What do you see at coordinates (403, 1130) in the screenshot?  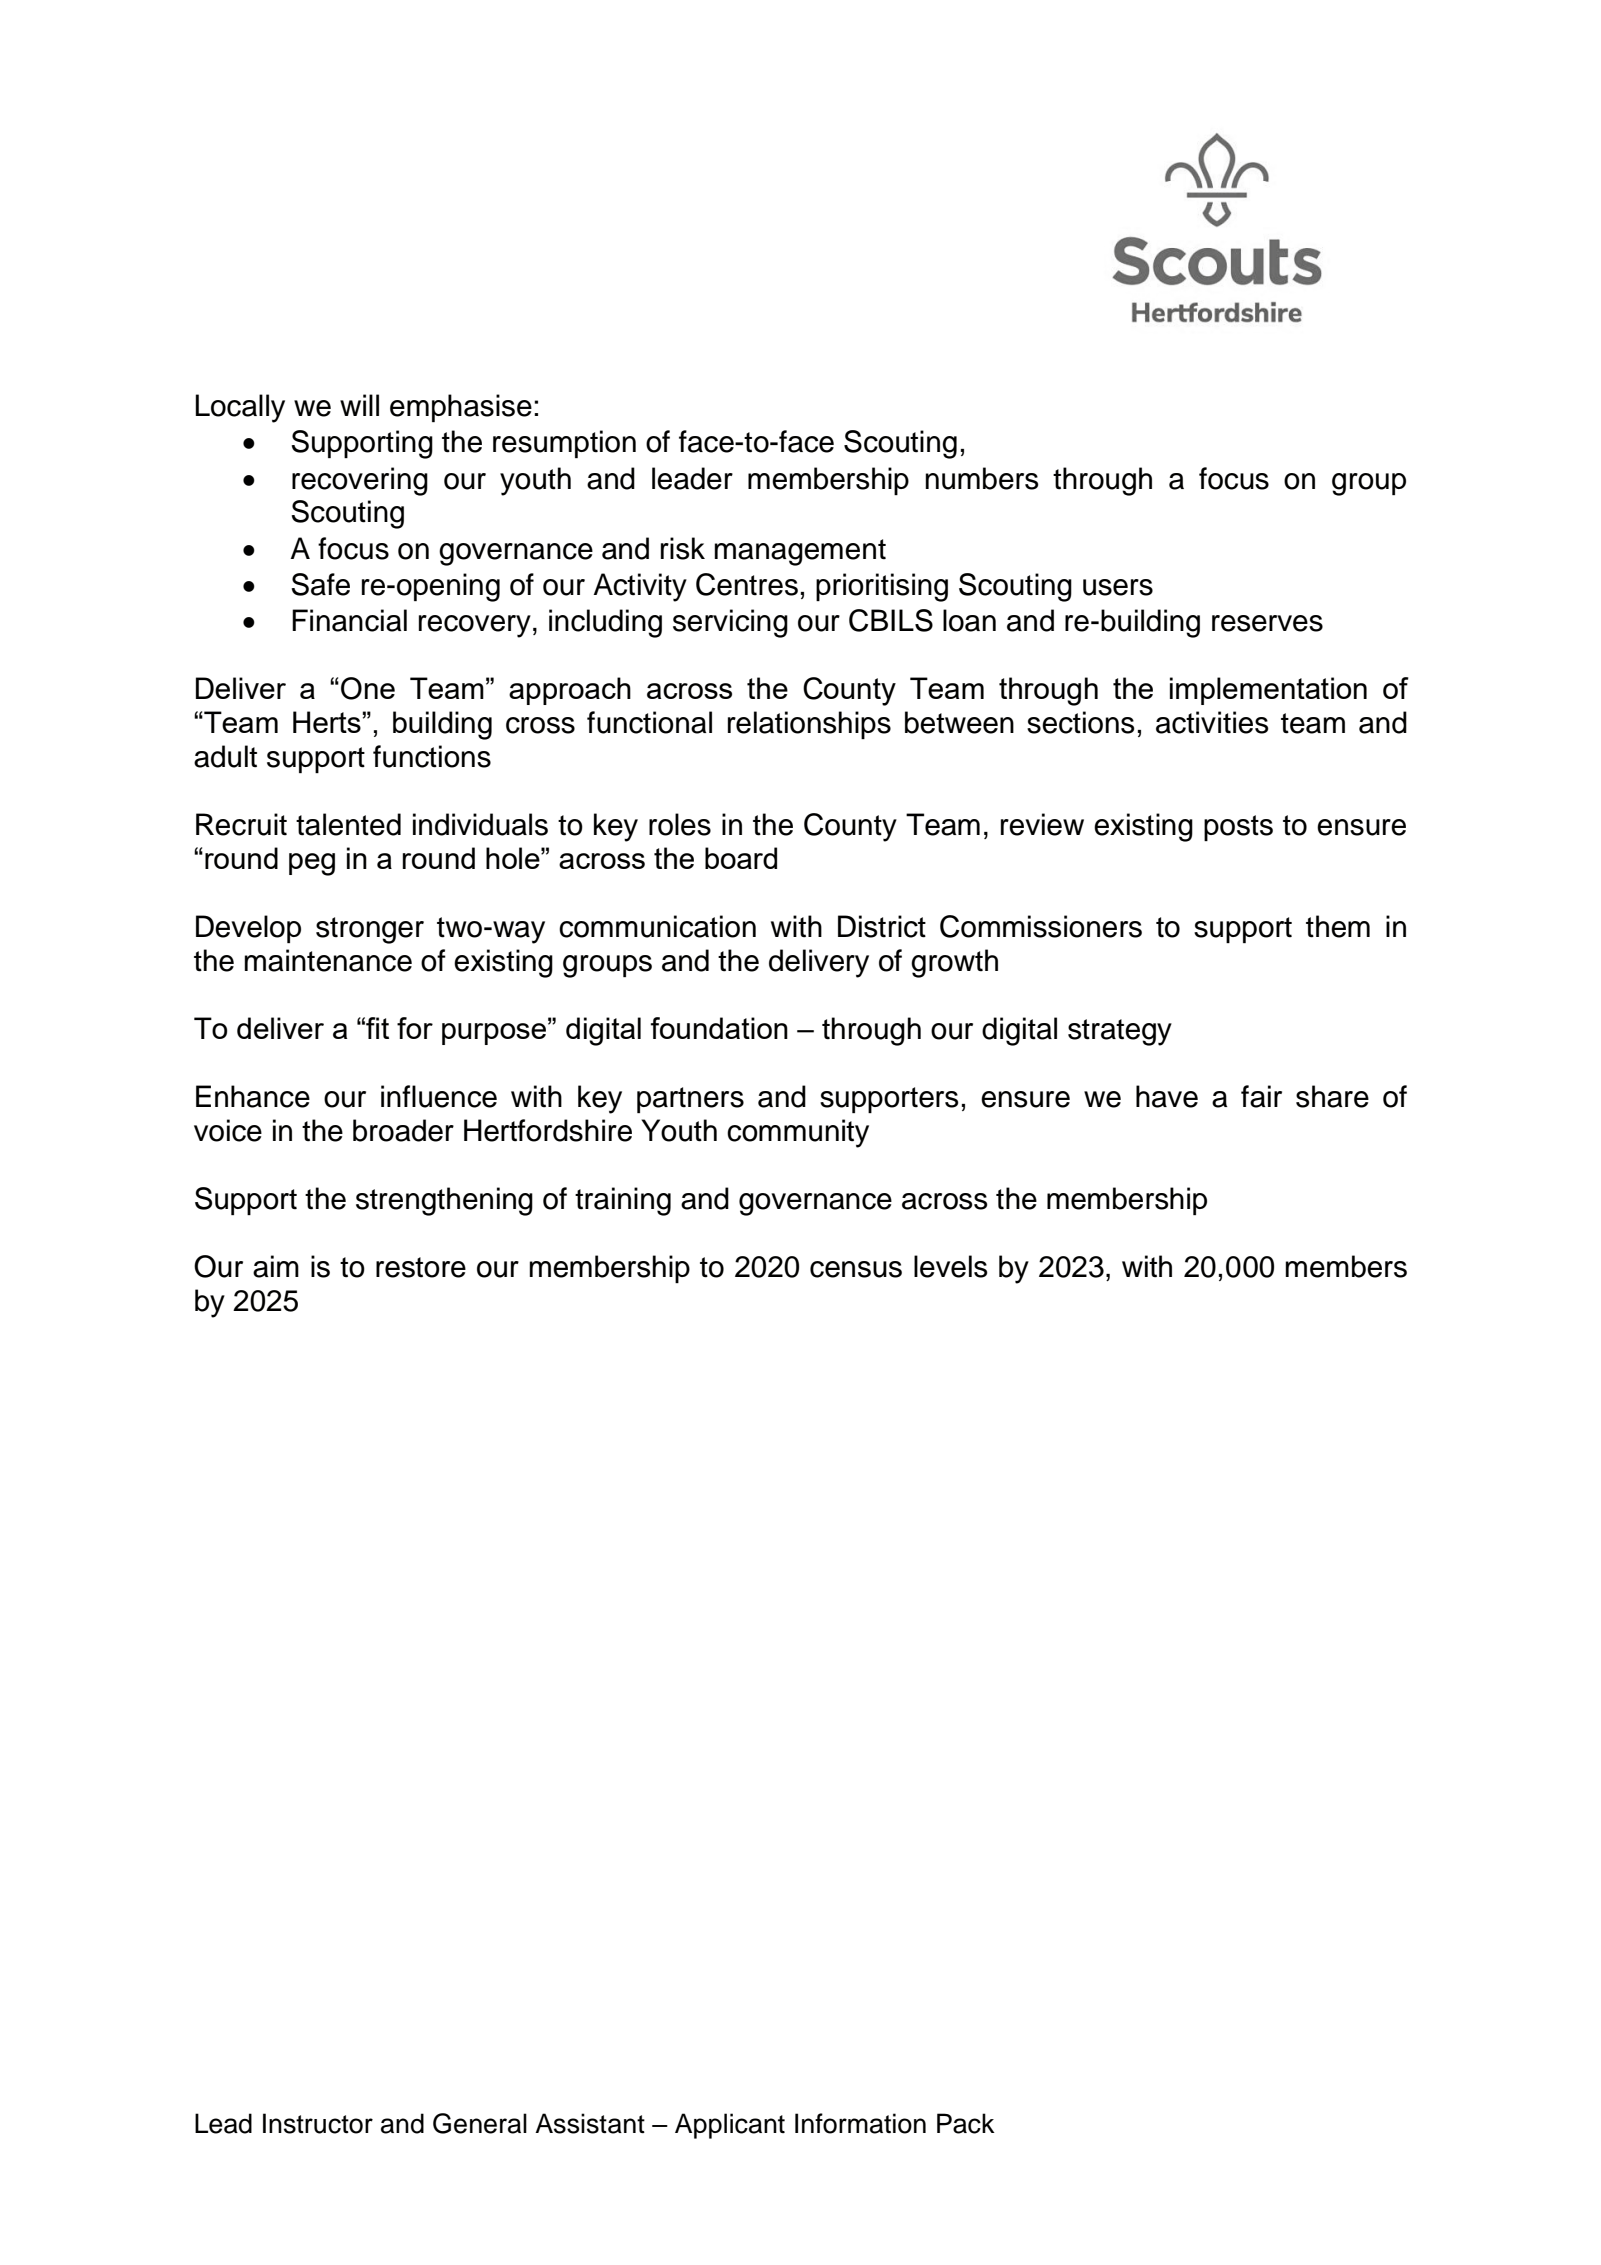 I see `broader` at bounding box center [403, 1130].
